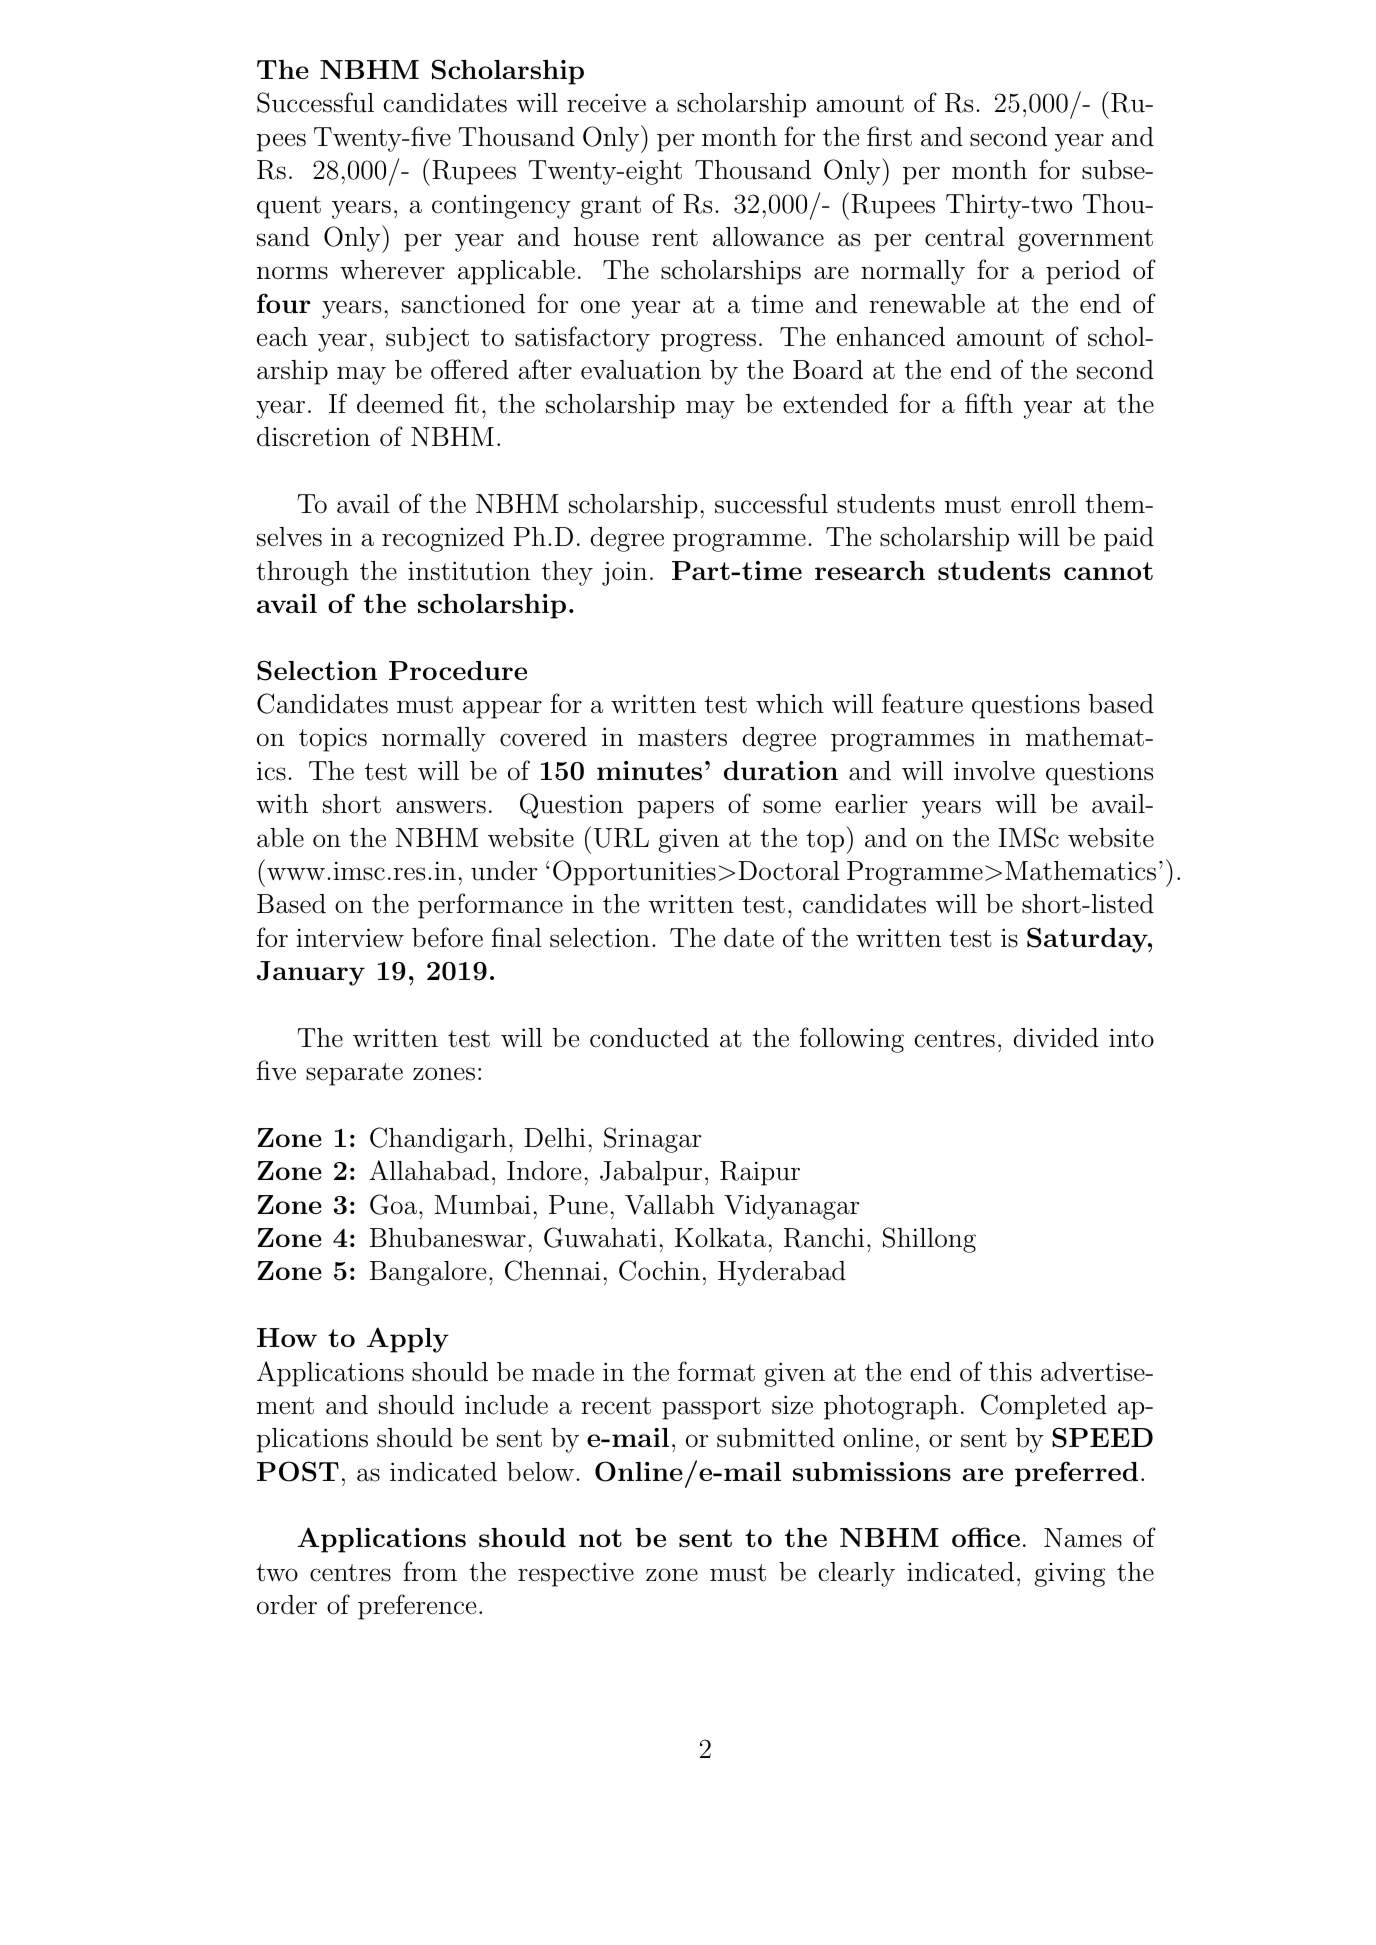 The image size is (1376, 1945). I want to click on this, so click(1010, 1372).
